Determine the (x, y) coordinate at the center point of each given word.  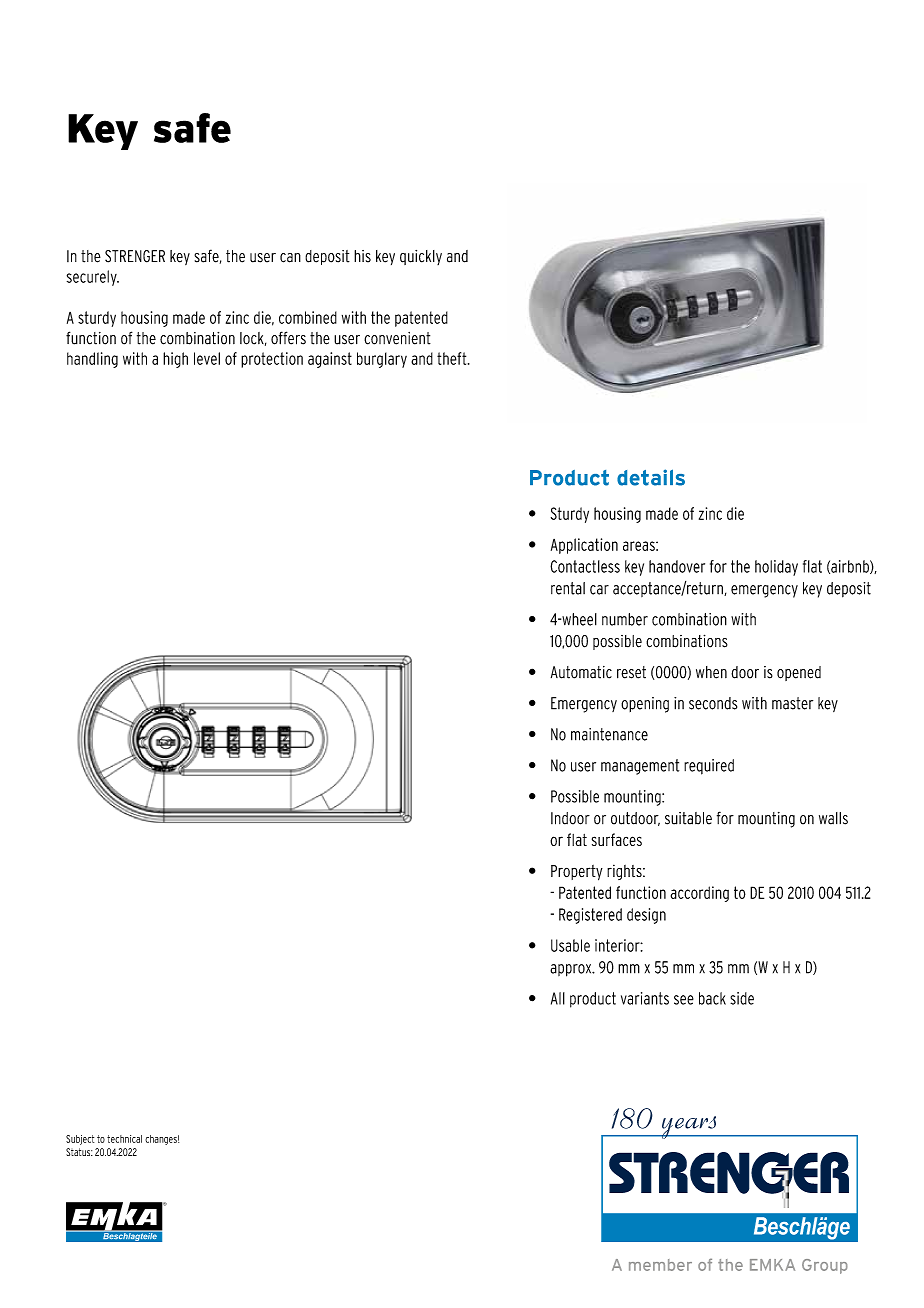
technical (124, 1139)
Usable (570, 945)
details (651, 477)
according (700, 894)
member (660, 1265)
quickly (421, 257)
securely (93, 278)
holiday (776, 568)
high (175, 360)
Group (825, 1266)
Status (79, 1152)
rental (568, 588)
